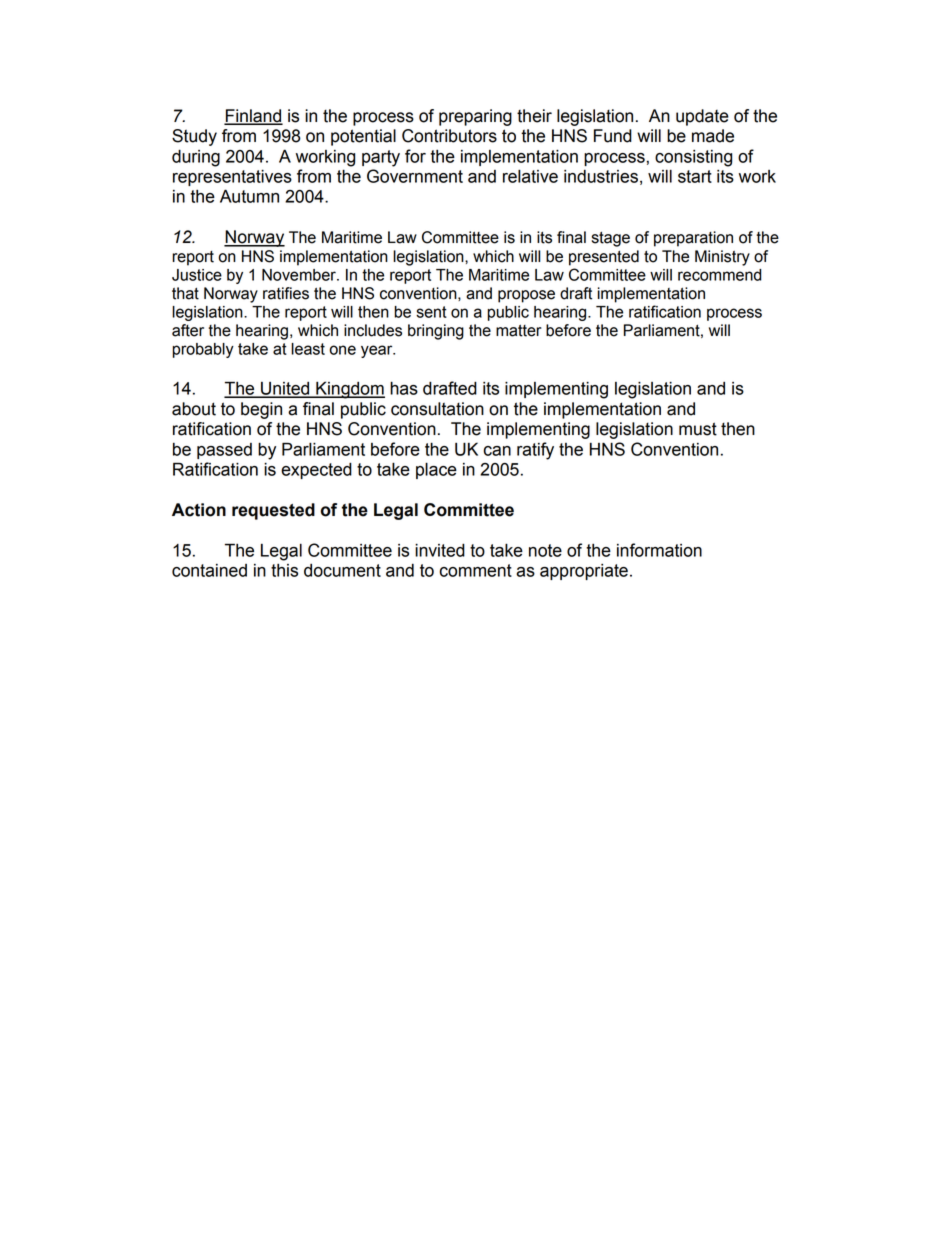  What do you see at coordinates (449, 136) in the screenshot?
I see `Contributors` at bounding box center [449, 136].
